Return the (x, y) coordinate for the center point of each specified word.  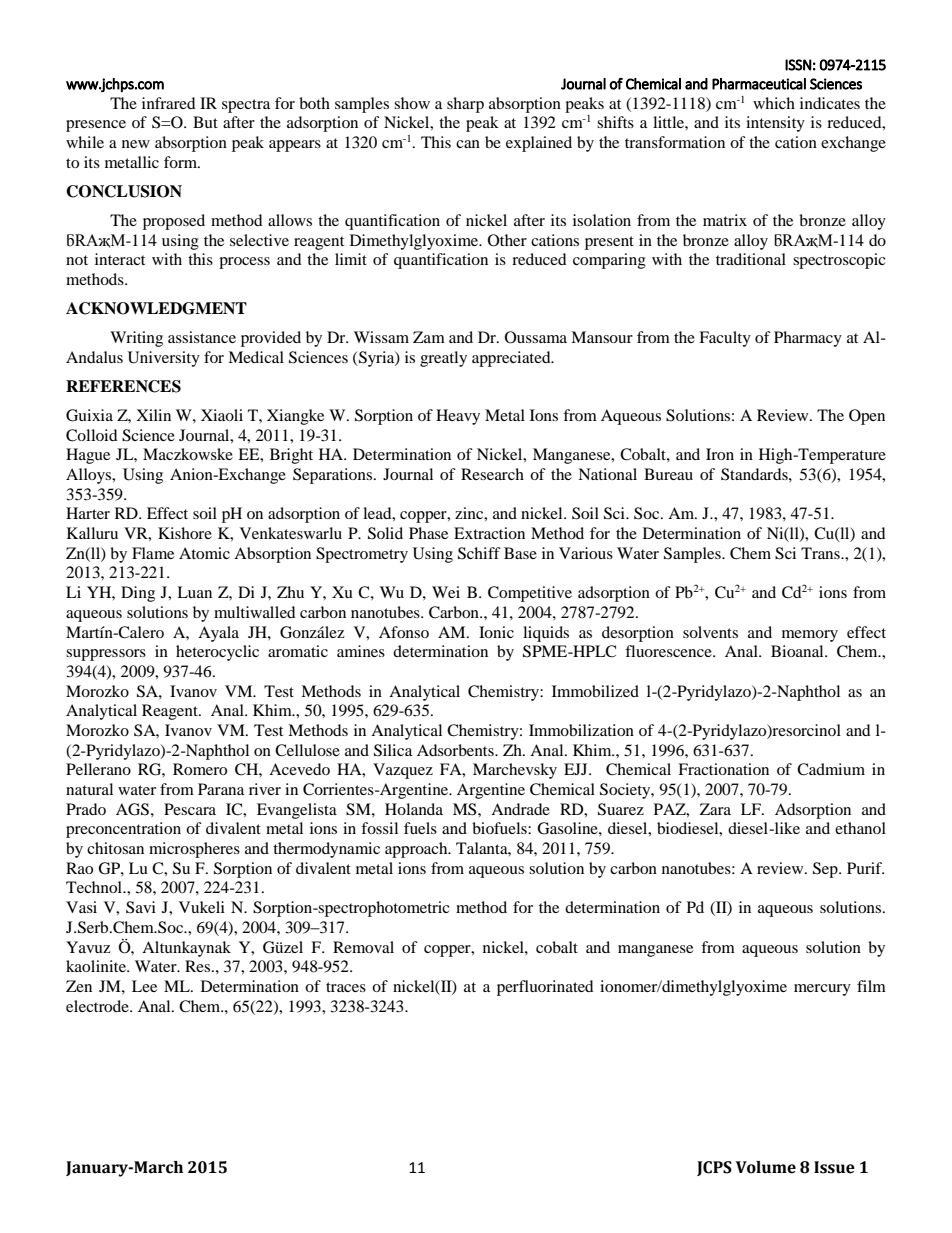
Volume (766, 1167)
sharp (465, 105)
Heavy (458, 417)
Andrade (520, 809)
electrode (98, 1006)
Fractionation (723, 769)
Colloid (92, 435)
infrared (169, 103)
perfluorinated (545, 988)
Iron (720, 454)
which (774, 103)
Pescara (190, 809)
